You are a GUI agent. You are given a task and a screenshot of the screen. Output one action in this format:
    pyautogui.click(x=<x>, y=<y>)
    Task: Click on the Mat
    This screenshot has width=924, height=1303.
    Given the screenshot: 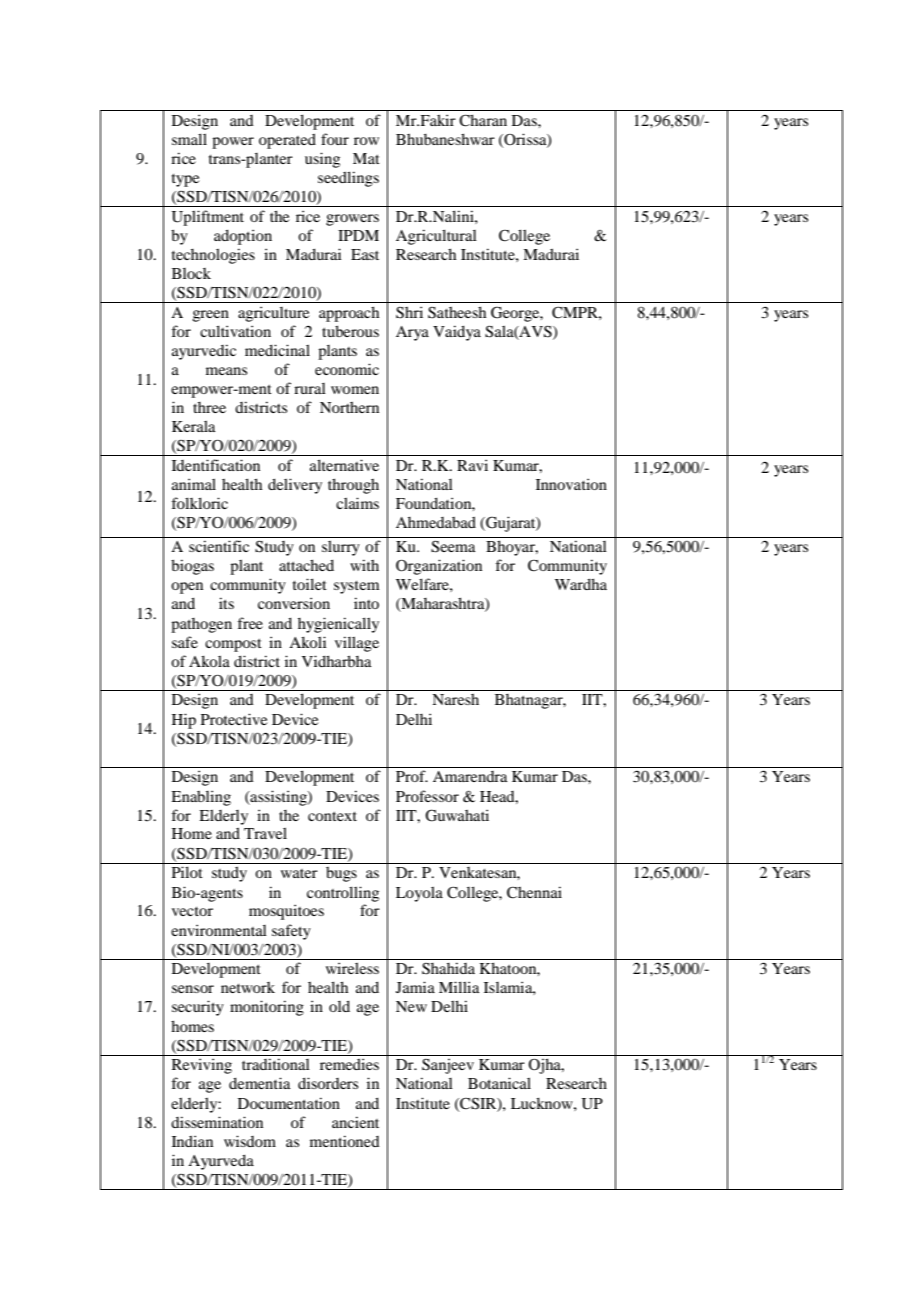 What is the action you would take?
    pyautogui.click(x=366, y=158)
